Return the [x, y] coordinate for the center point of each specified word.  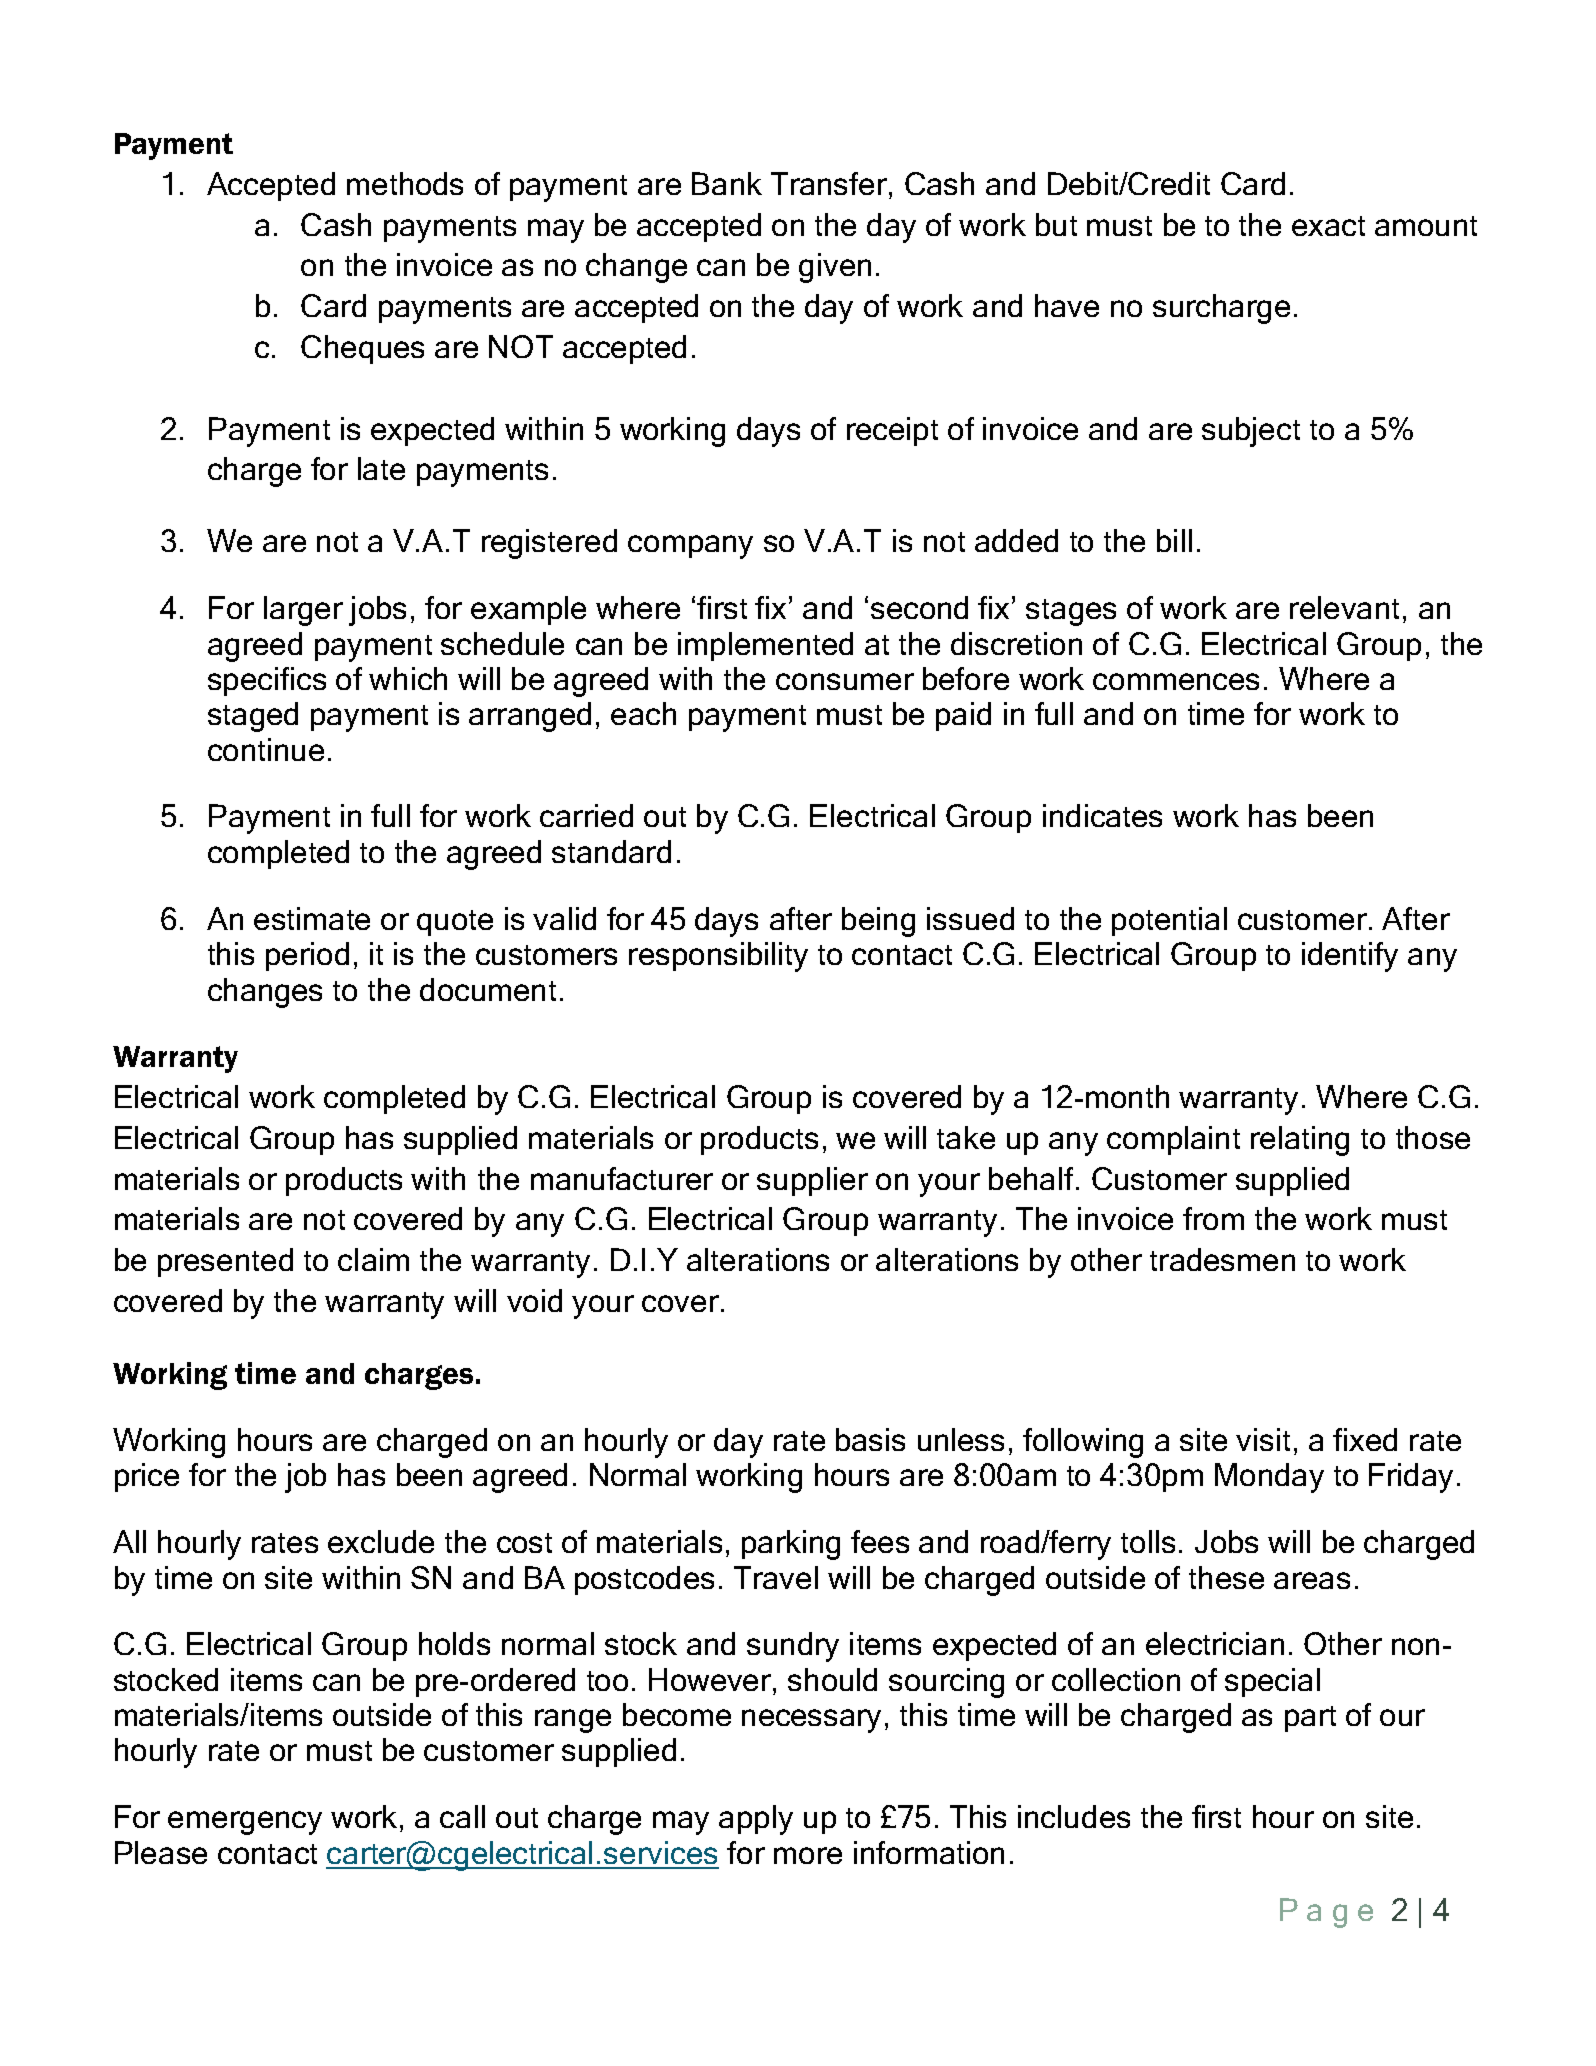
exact [1328, 226]
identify [1350, 957]
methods [405, 183]
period [307, 956]
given [835, 268]
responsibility [718, 957]
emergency [245, 1823]
